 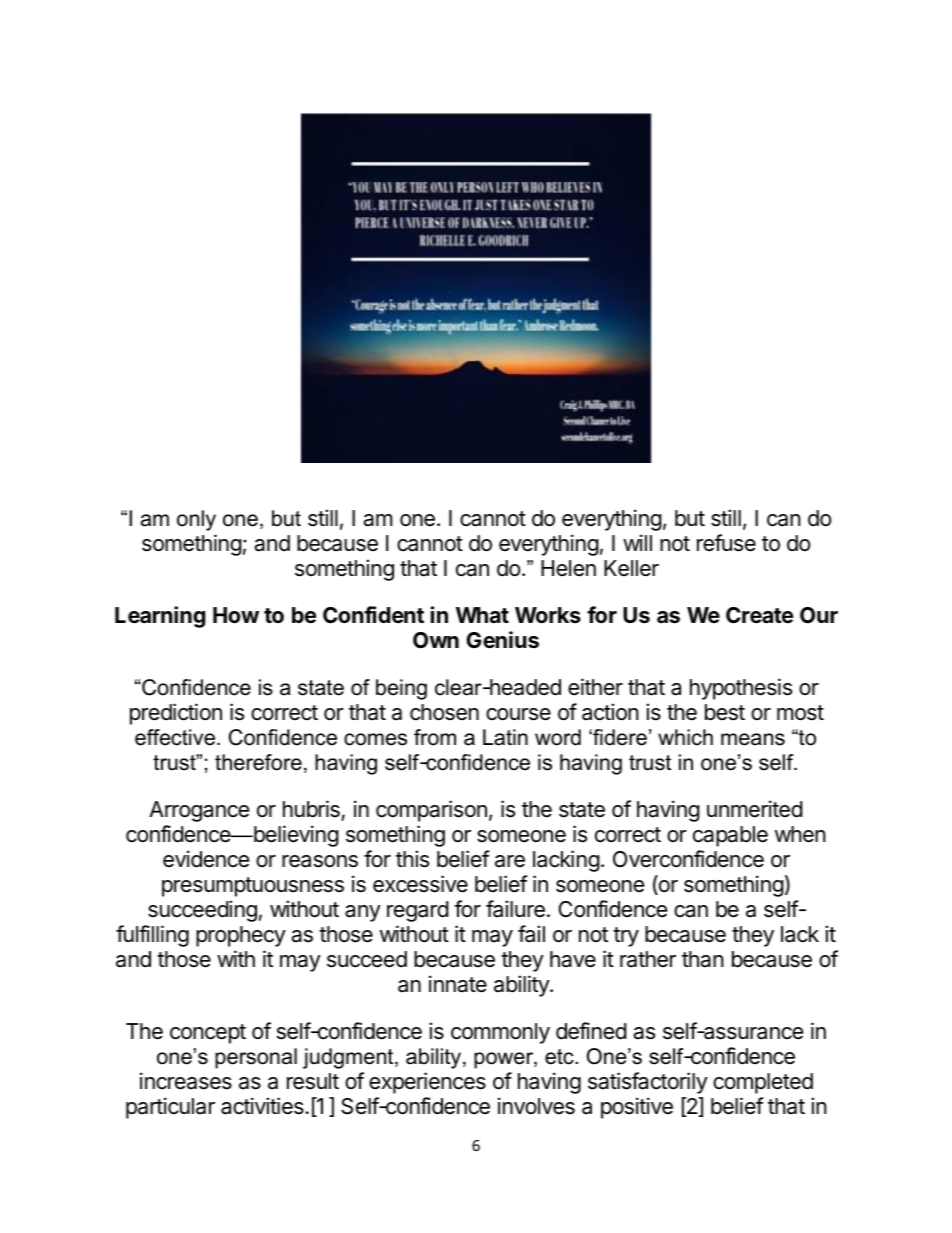 What do you see at coordinates (176, 714) in the screenshot?
I see `prediction` at bounding box center [176, 714].
